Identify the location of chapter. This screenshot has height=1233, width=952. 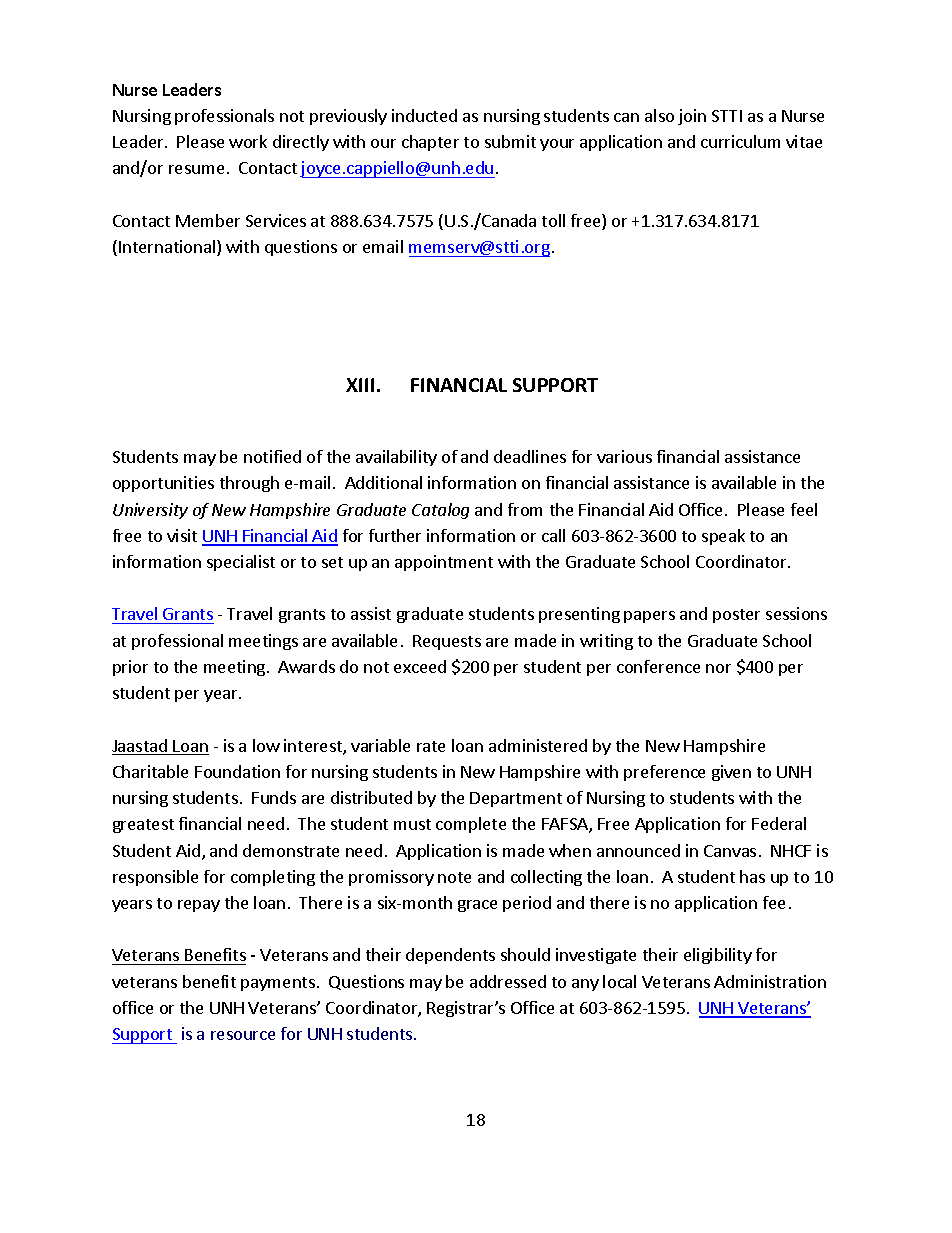
(430, 143).
